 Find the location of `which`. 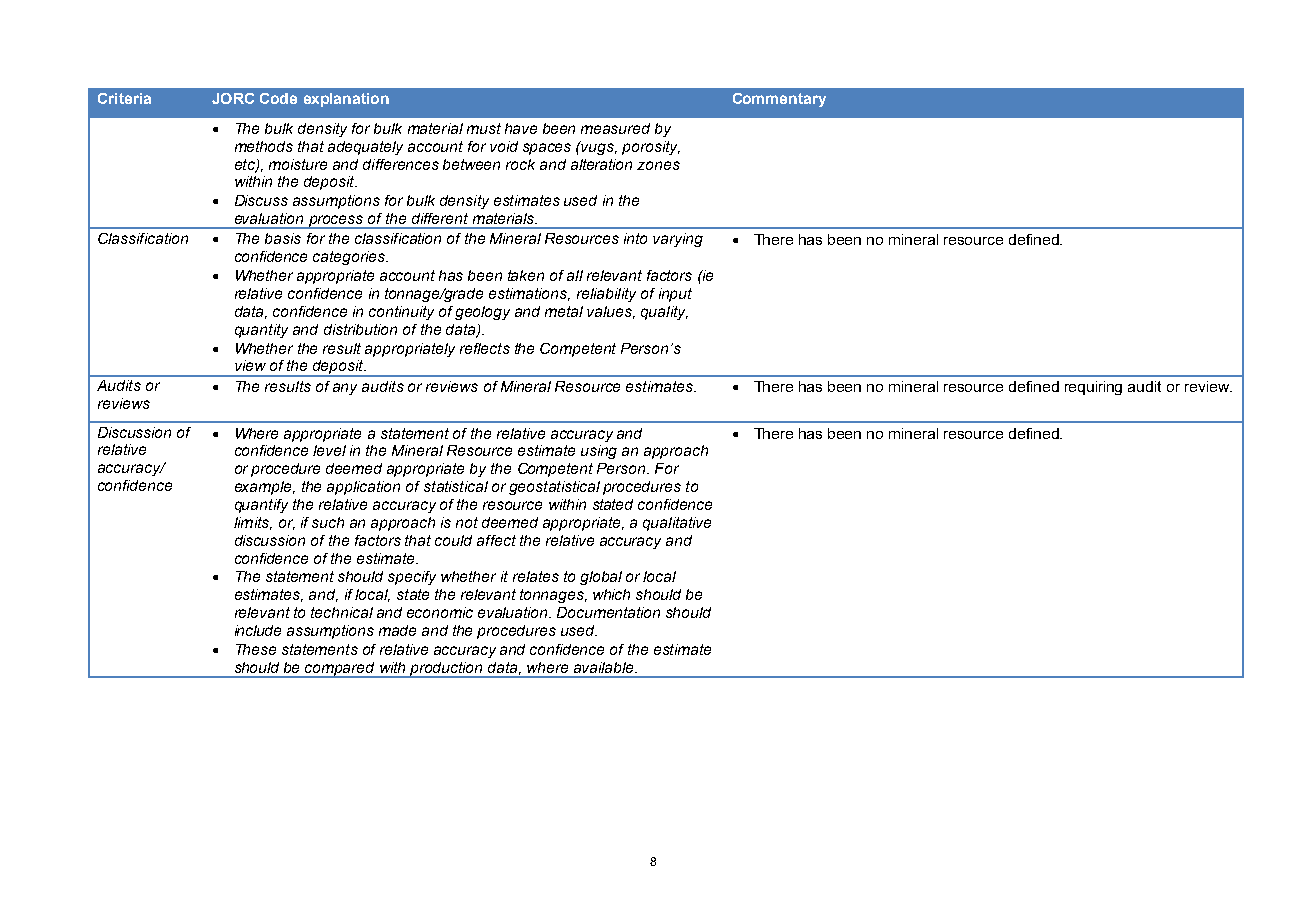

which is located at coordinates (611, 594).
